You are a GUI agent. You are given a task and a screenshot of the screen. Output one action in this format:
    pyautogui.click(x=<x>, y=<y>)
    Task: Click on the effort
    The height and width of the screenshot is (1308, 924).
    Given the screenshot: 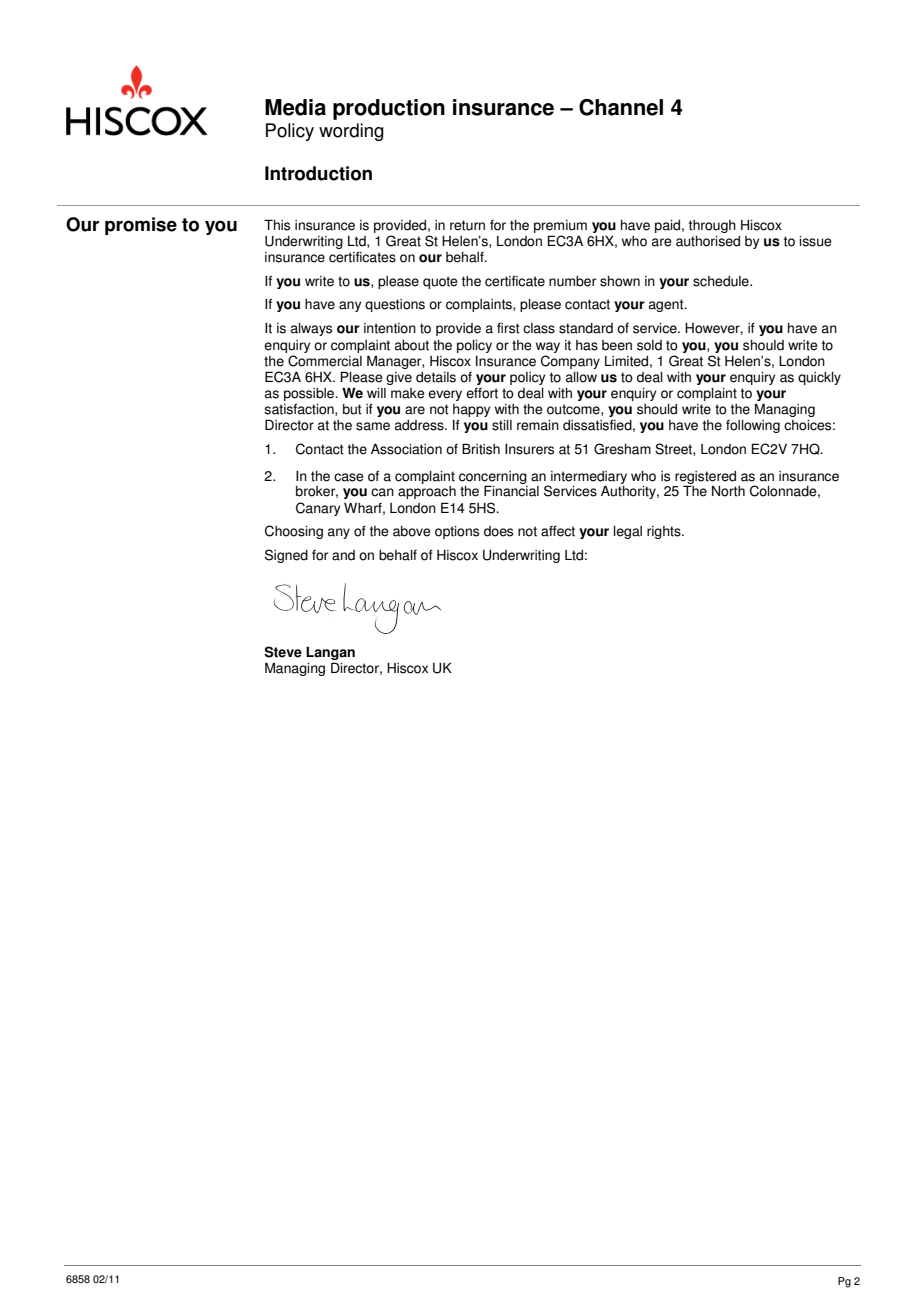 What is the action you would take?
    pyautogui.click(x=482, y=393)
